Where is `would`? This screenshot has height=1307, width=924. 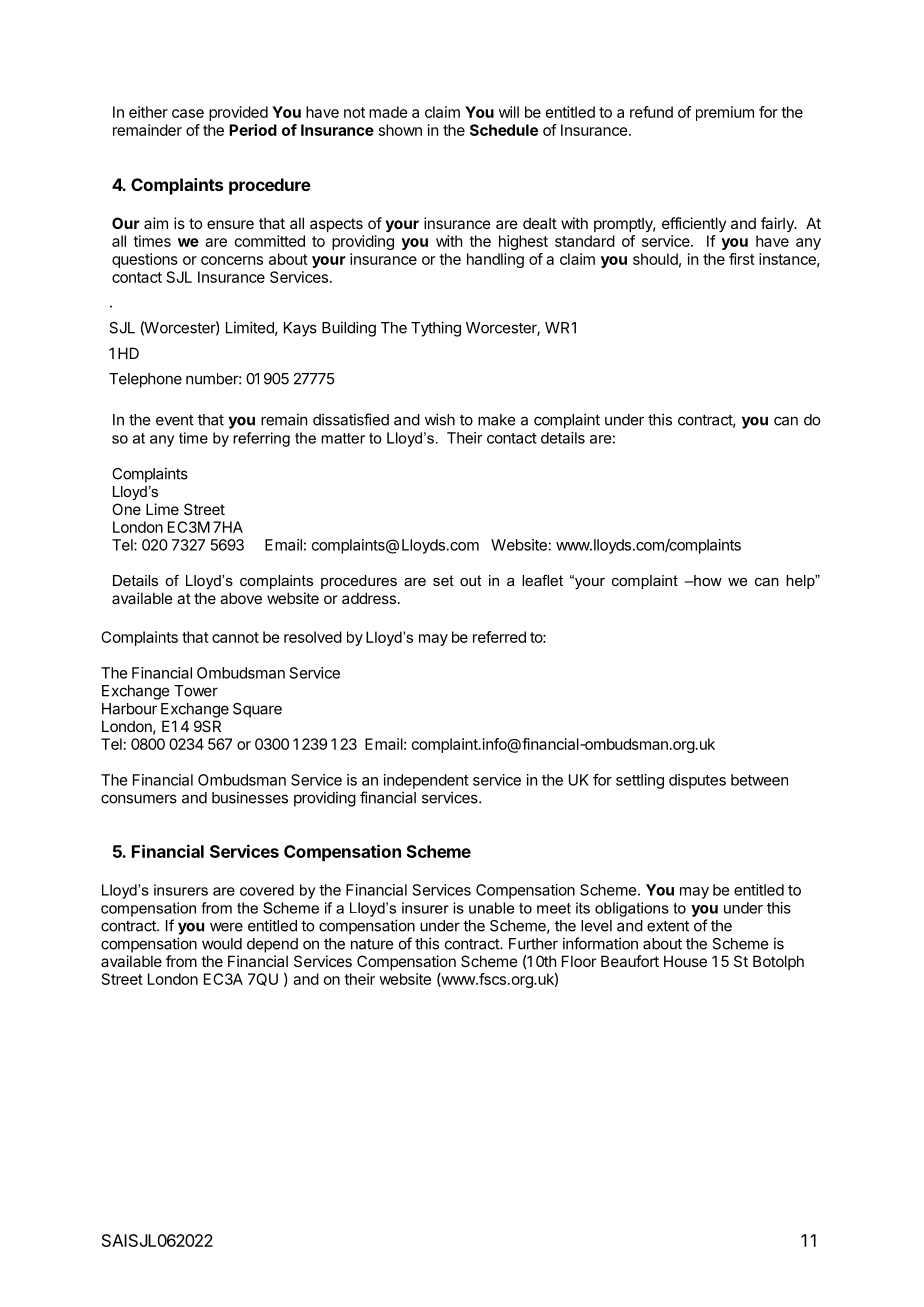 would is located at coordinates (222, 944).
